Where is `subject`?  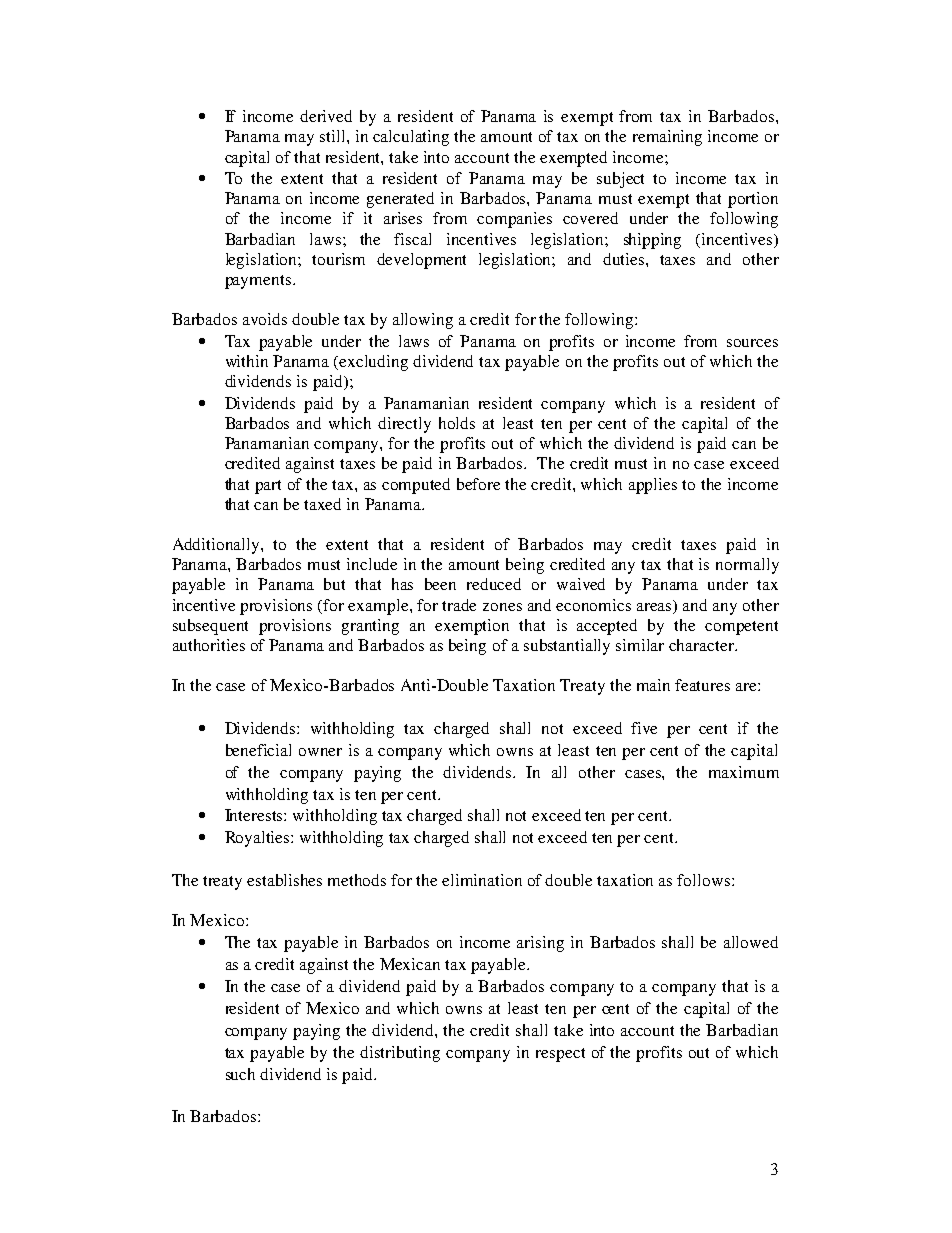
subject is located at coordinates (620, 180).
